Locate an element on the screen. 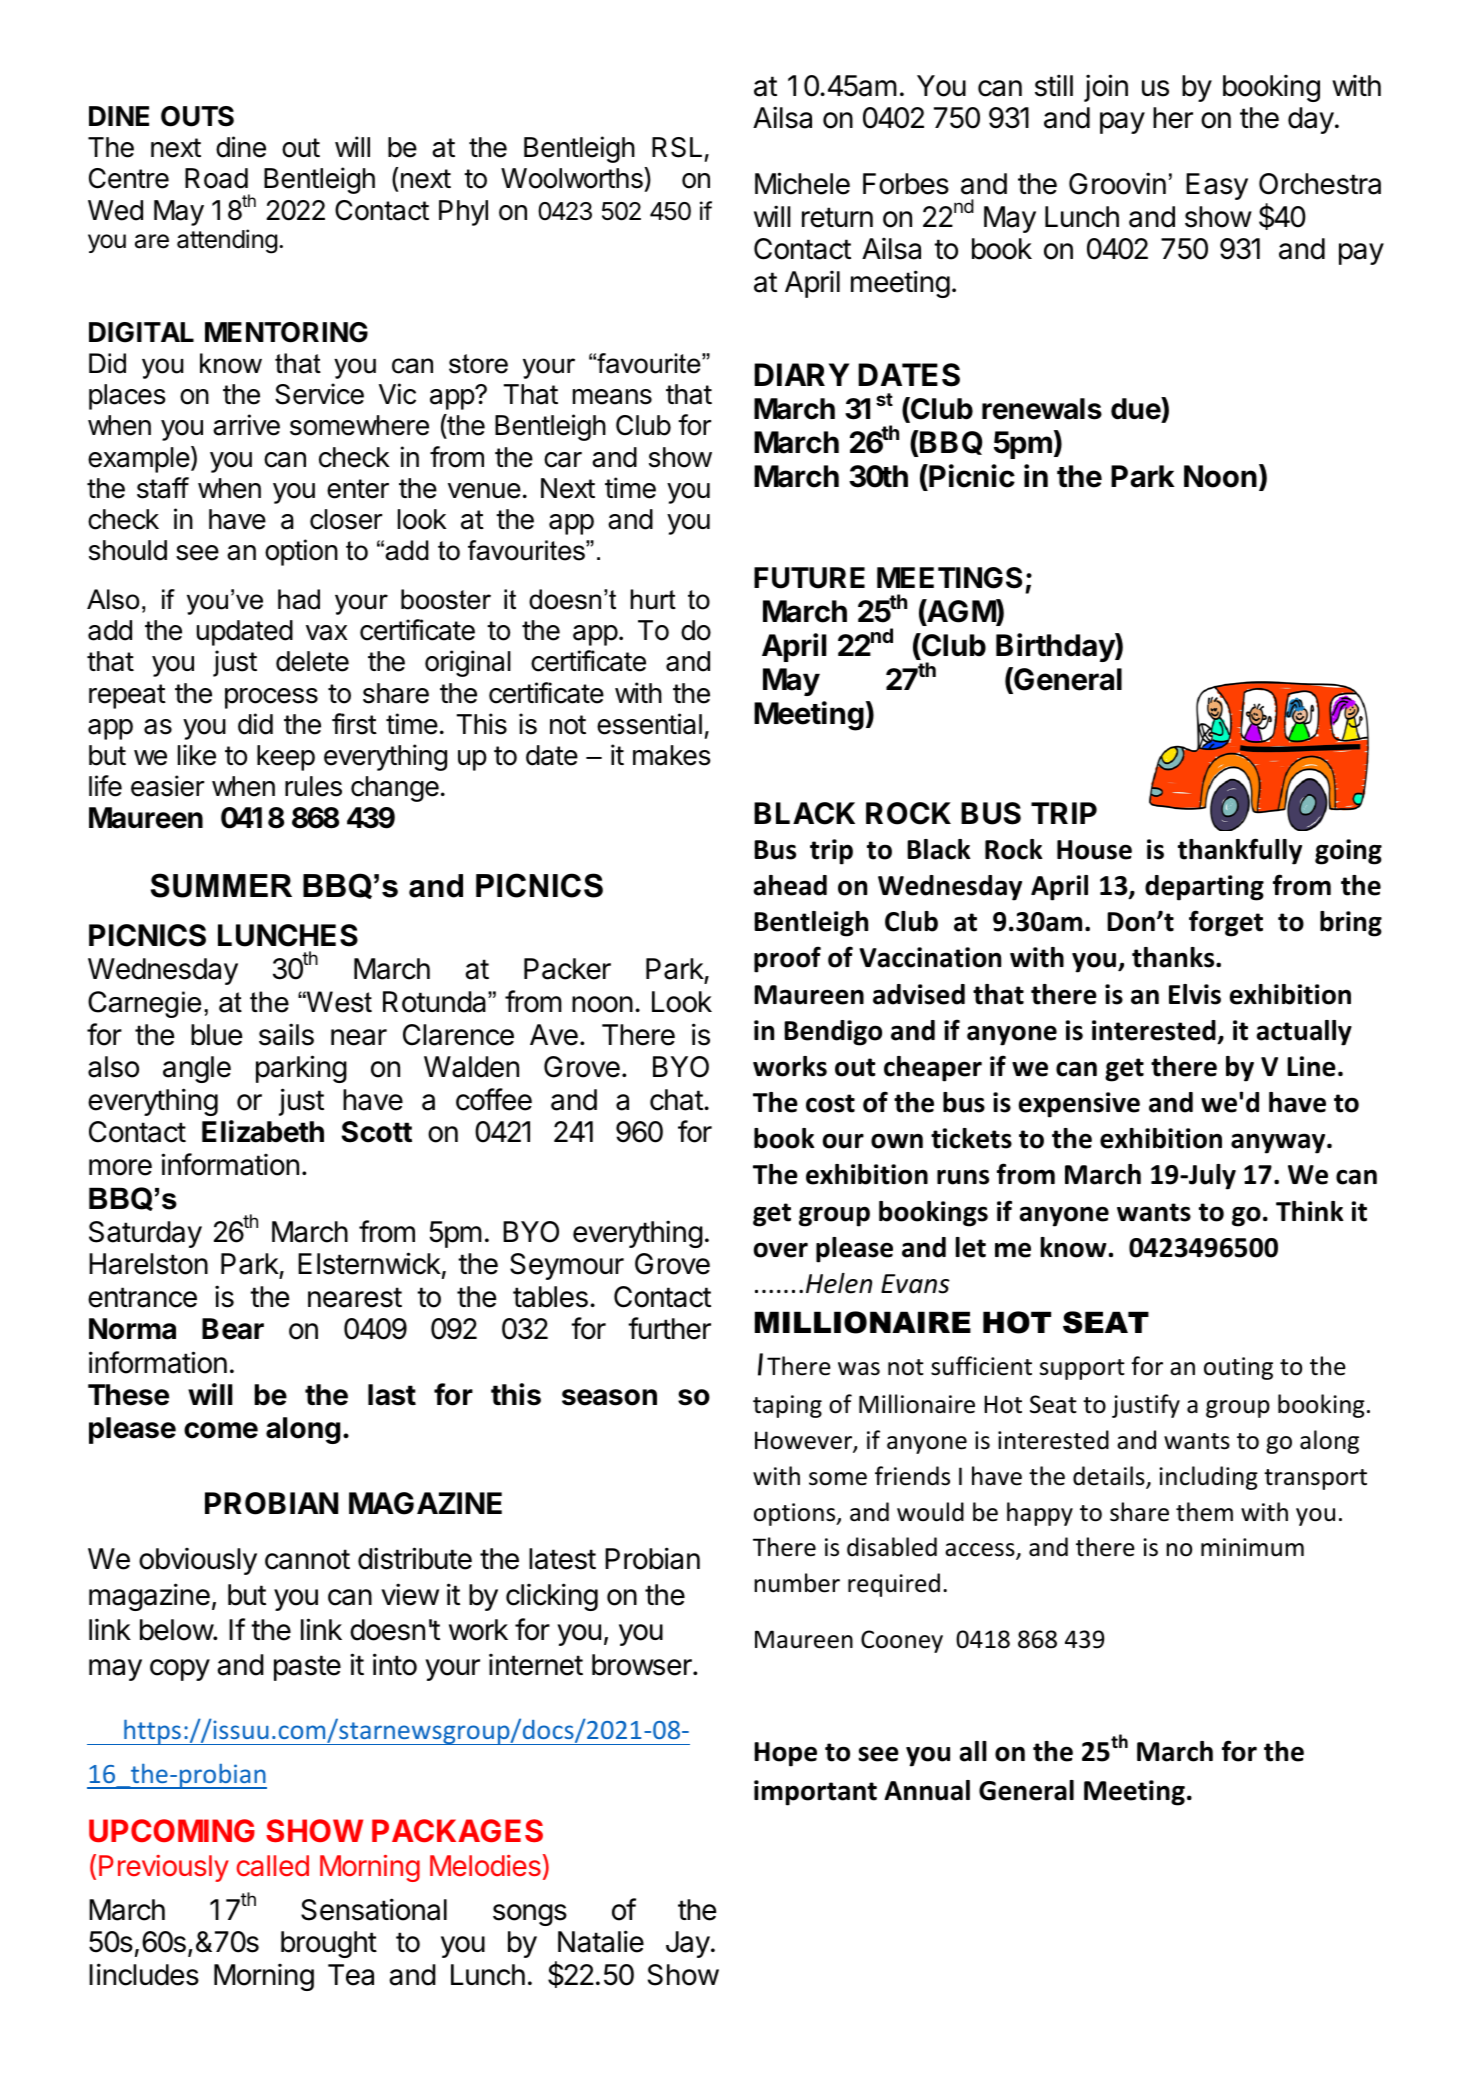 The width and height of the screenshot is (1470, 2079). Jay is located at coordinates (688, 1944).
